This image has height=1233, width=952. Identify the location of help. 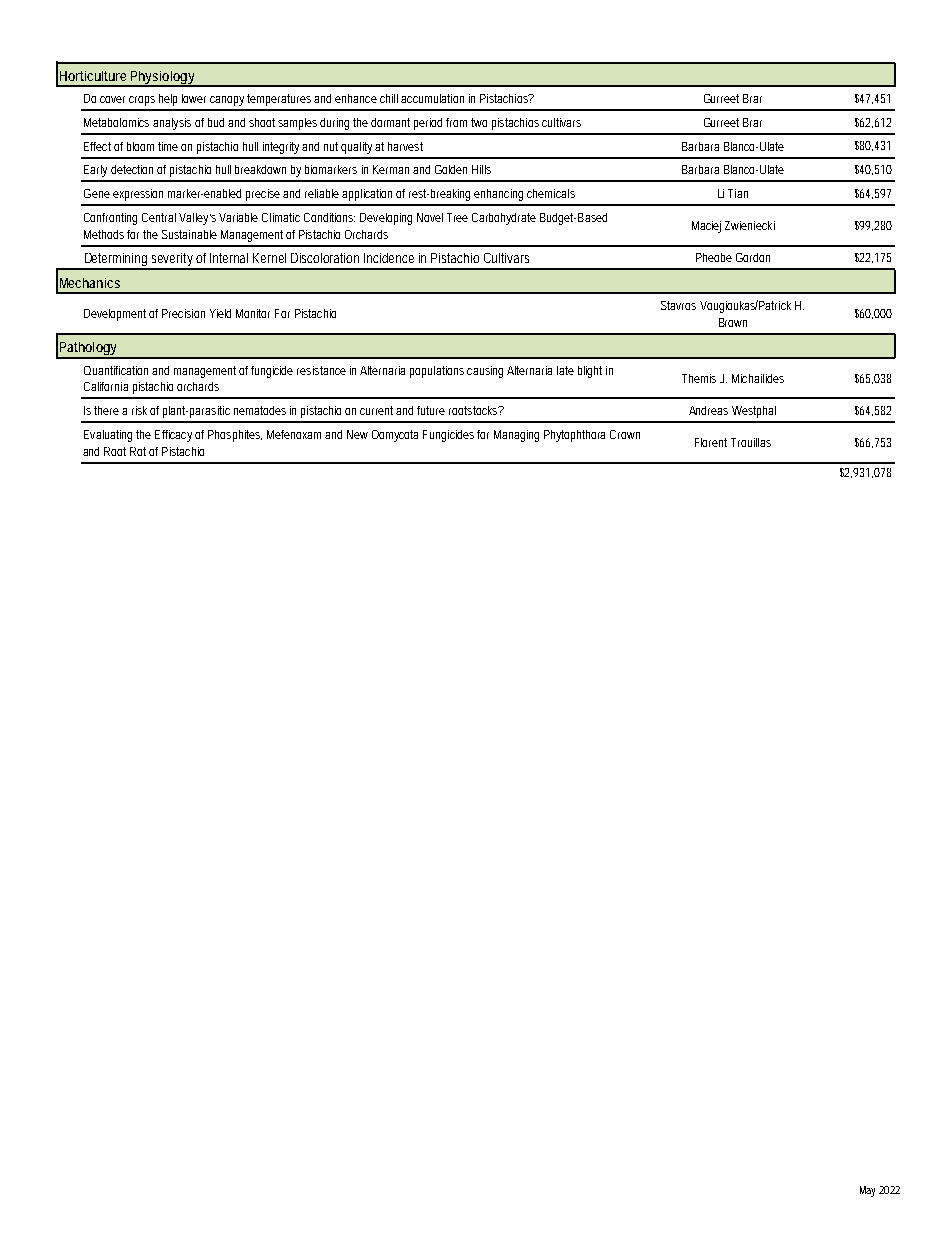
(168, 100).
